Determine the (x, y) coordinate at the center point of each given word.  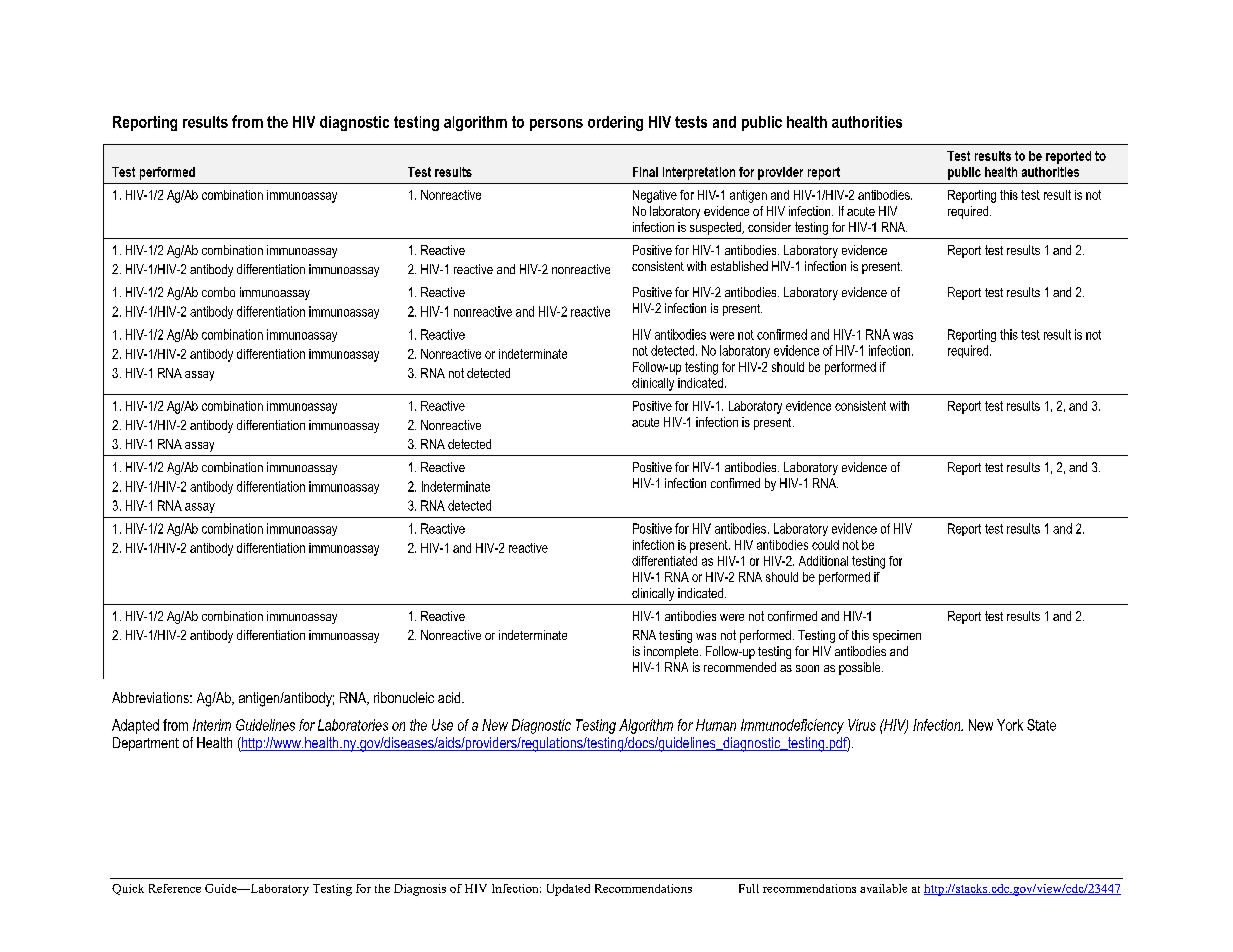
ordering (615, 123)
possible (861, 668)
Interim (212, 725)
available (883, 888)
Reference (175, 888)
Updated (568, 890)
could (825, 545)
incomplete (672, 652)
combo (218, 292)
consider (769, 227)
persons (556, 125)
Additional (823, 561)
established (739, 266)
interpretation (699, 173)
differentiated (664, 561)
